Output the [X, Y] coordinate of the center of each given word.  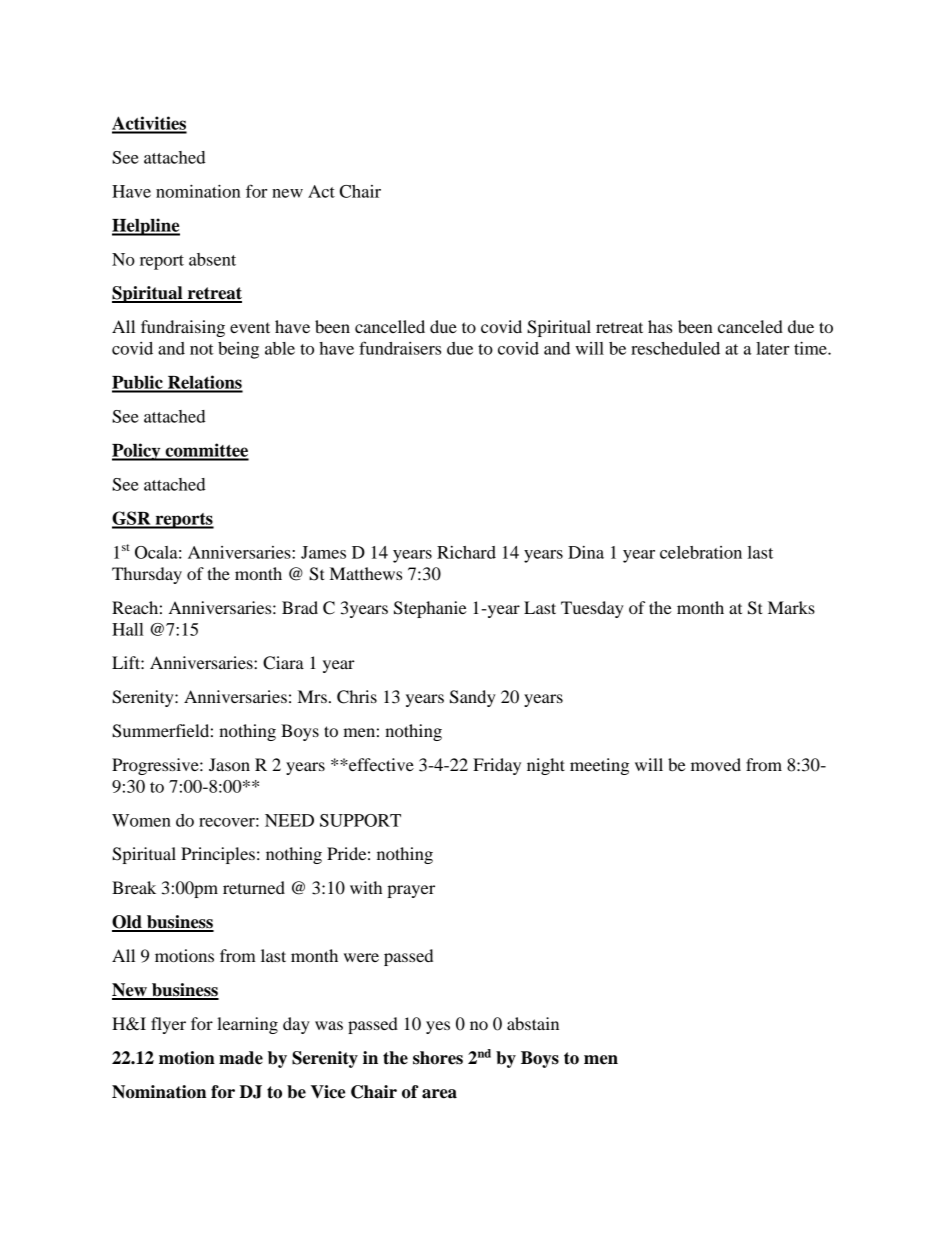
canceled [750, 326]
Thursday [147, 575]
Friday [497, 766]
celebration [701, 552]
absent [212, 259]
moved [716, 764]
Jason [229, 764]
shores [438, 1058]
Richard [466, 552]
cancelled [390, 326]
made [241, 1058]
